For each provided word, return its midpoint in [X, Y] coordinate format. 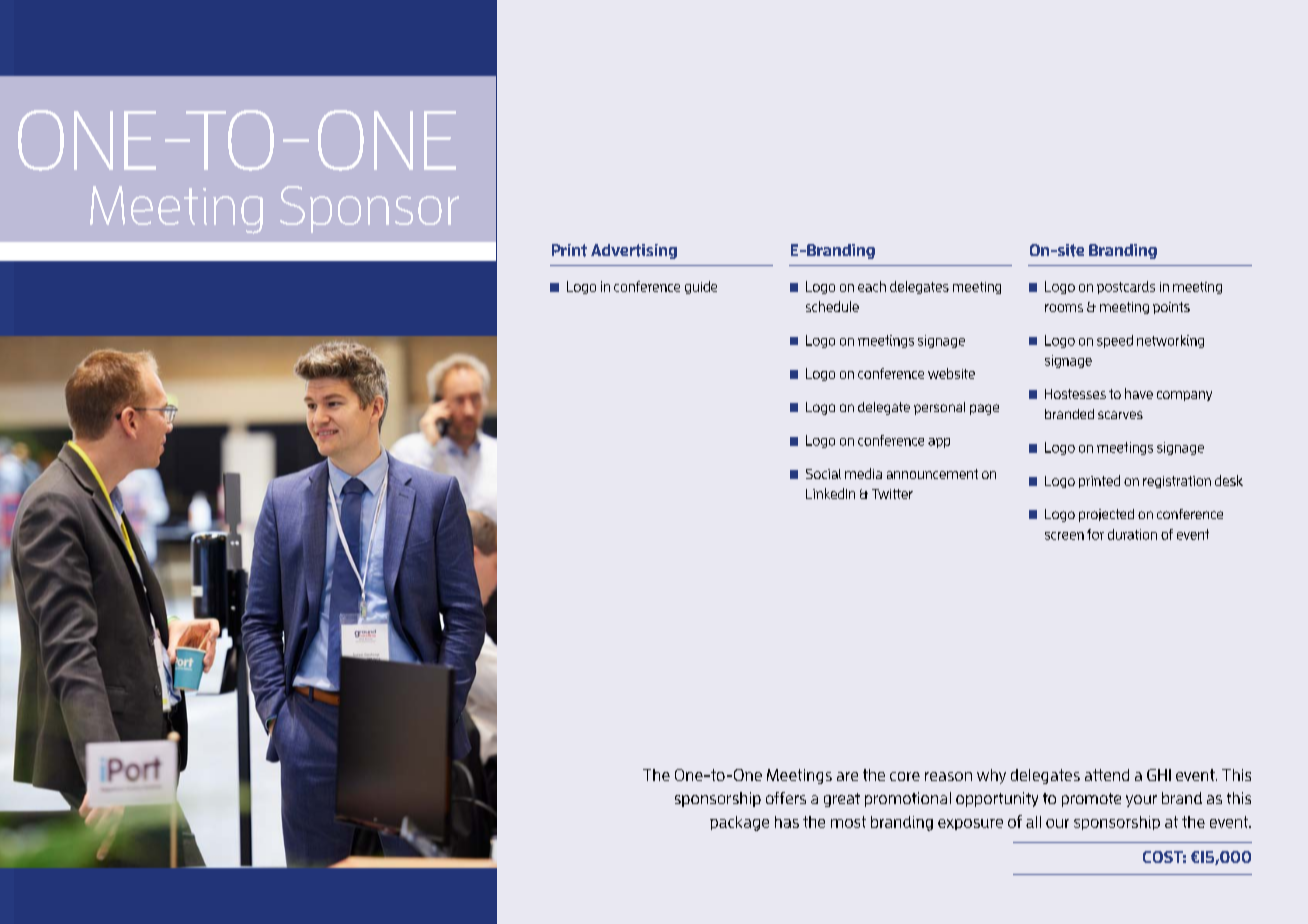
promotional [908, 799]
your [1141, 801]
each [872, 286]
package [739, 823]
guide [701, 287]
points [1171, 308]
